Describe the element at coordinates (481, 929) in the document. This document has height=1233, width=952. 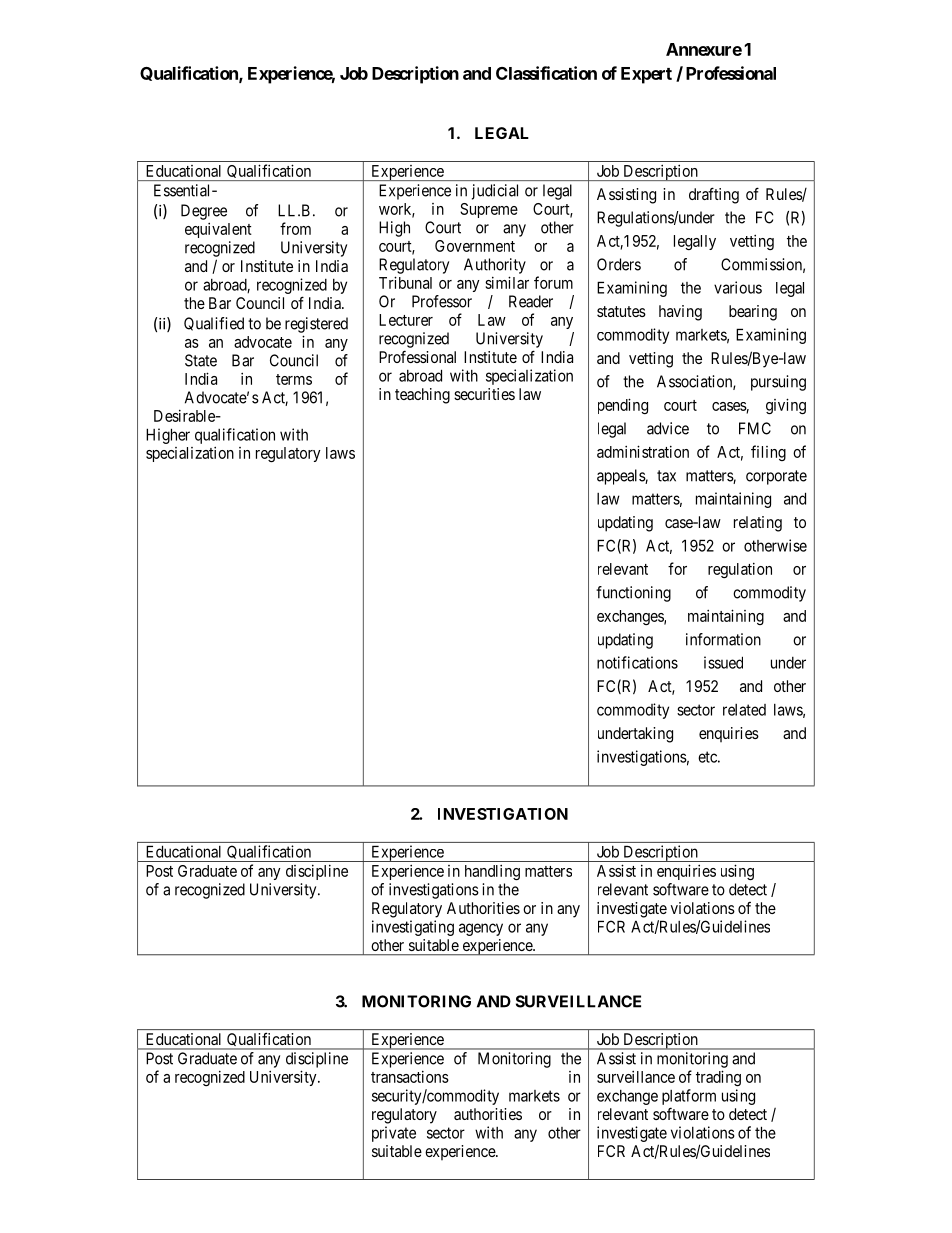
I see `agency` at that location.
